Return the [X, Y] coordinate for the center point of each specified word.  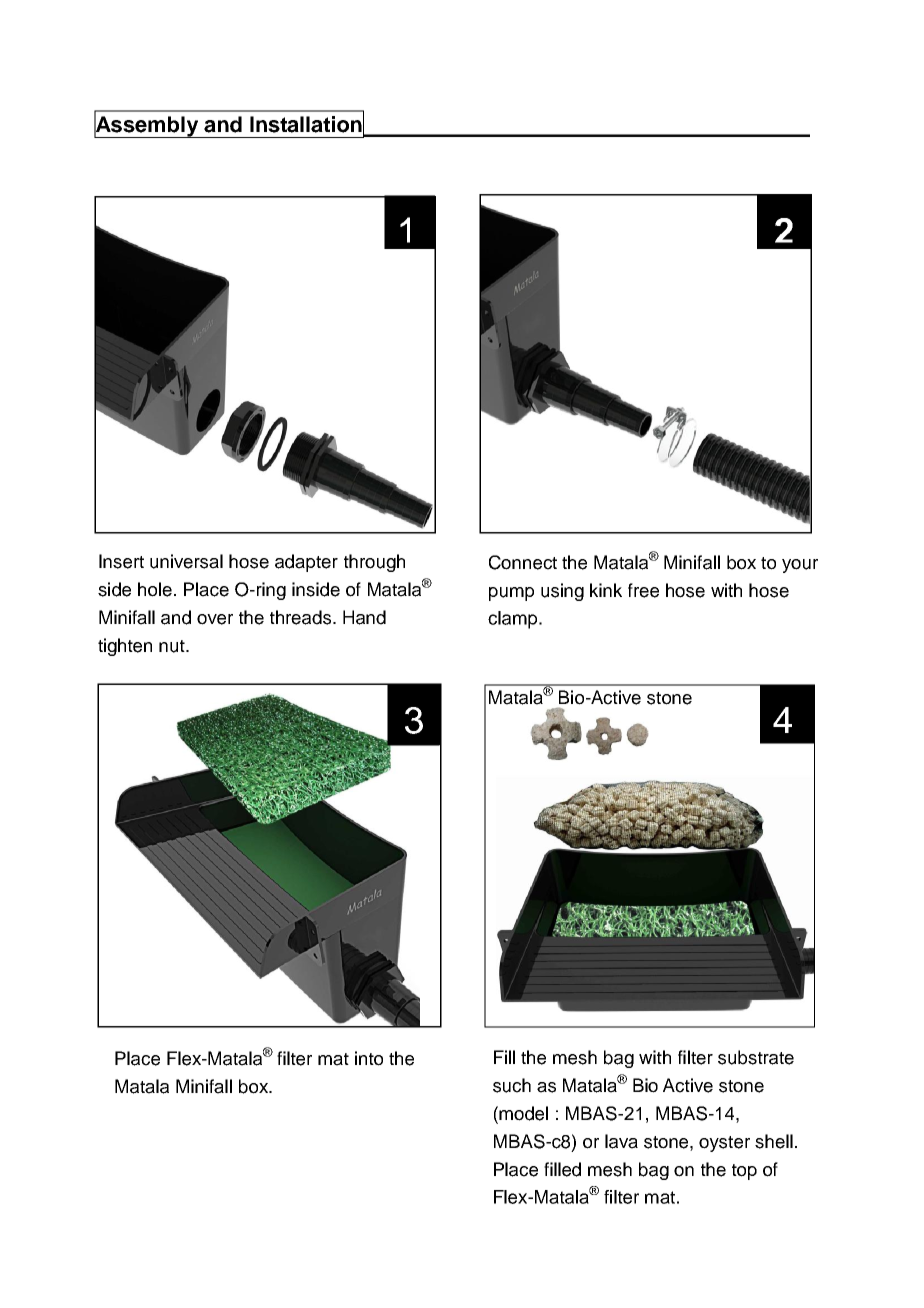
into [369, 1058]
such [512, 1085]
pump [511, 594]
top [744, 1172]
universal [186, 561]
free [643, 590]
